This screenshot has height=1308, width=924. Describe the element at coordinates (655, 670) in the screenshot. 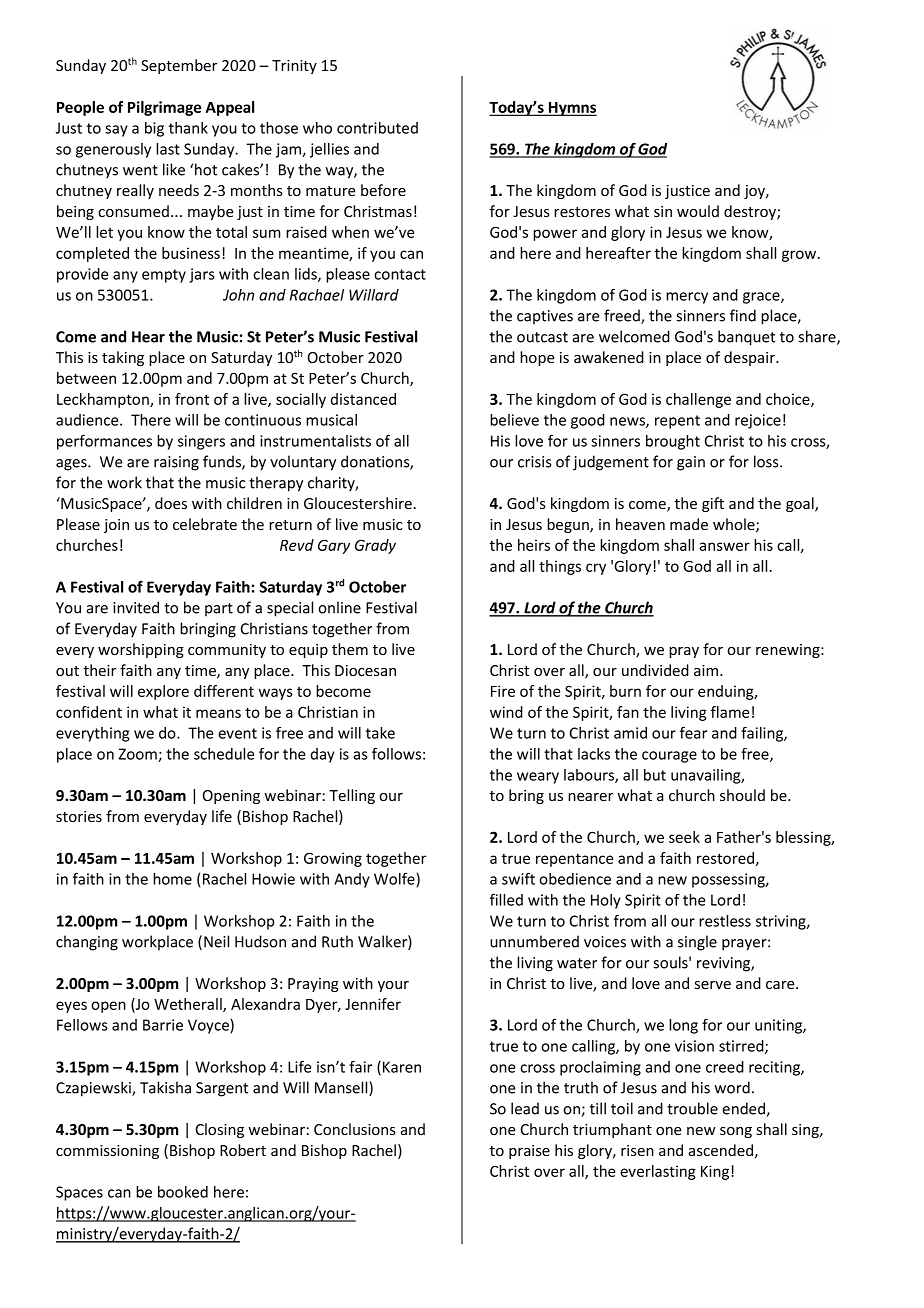

I see `undivided` at that location.
